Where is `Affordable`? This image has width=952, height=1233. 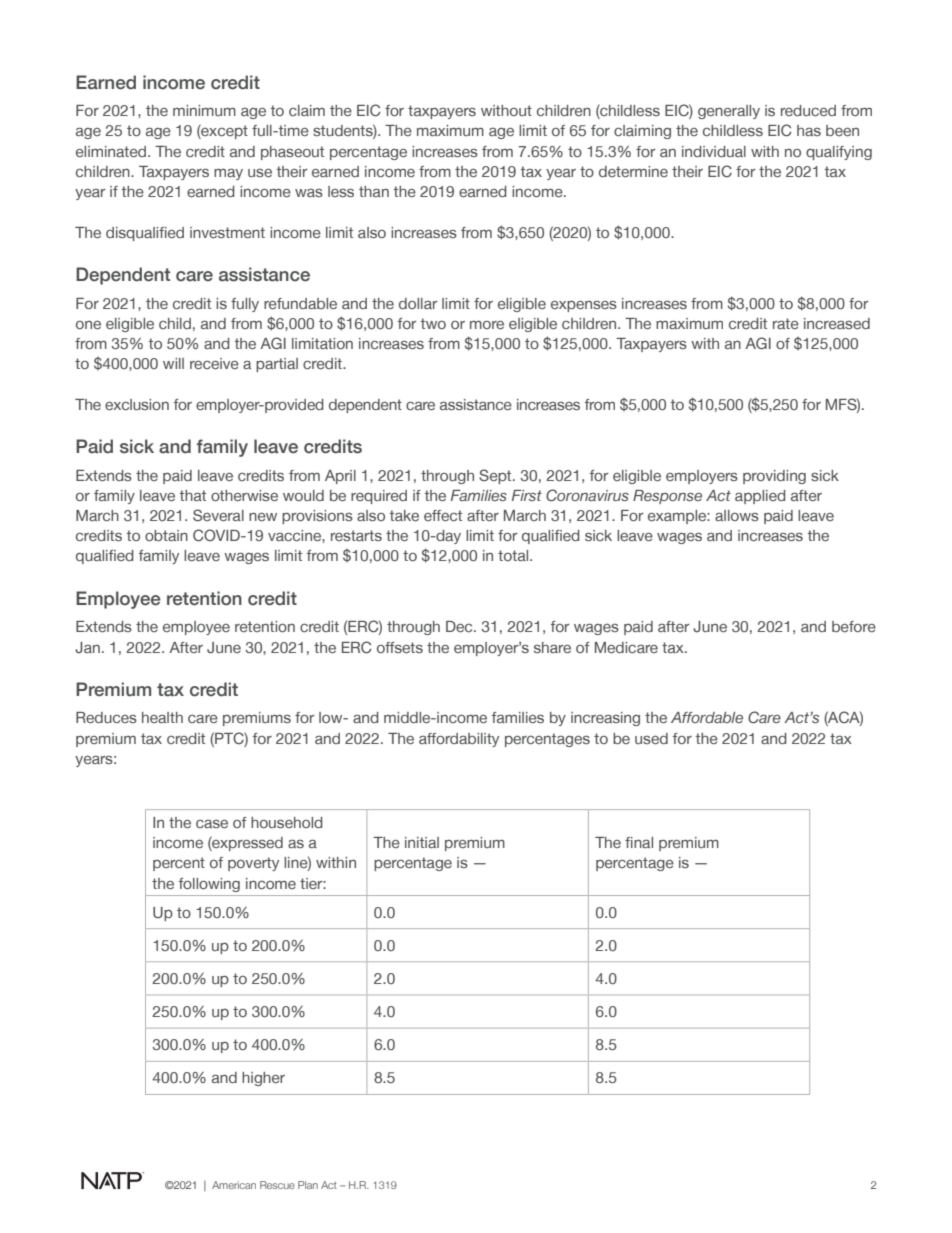 Affordable is located at coordinates (707, 717).
